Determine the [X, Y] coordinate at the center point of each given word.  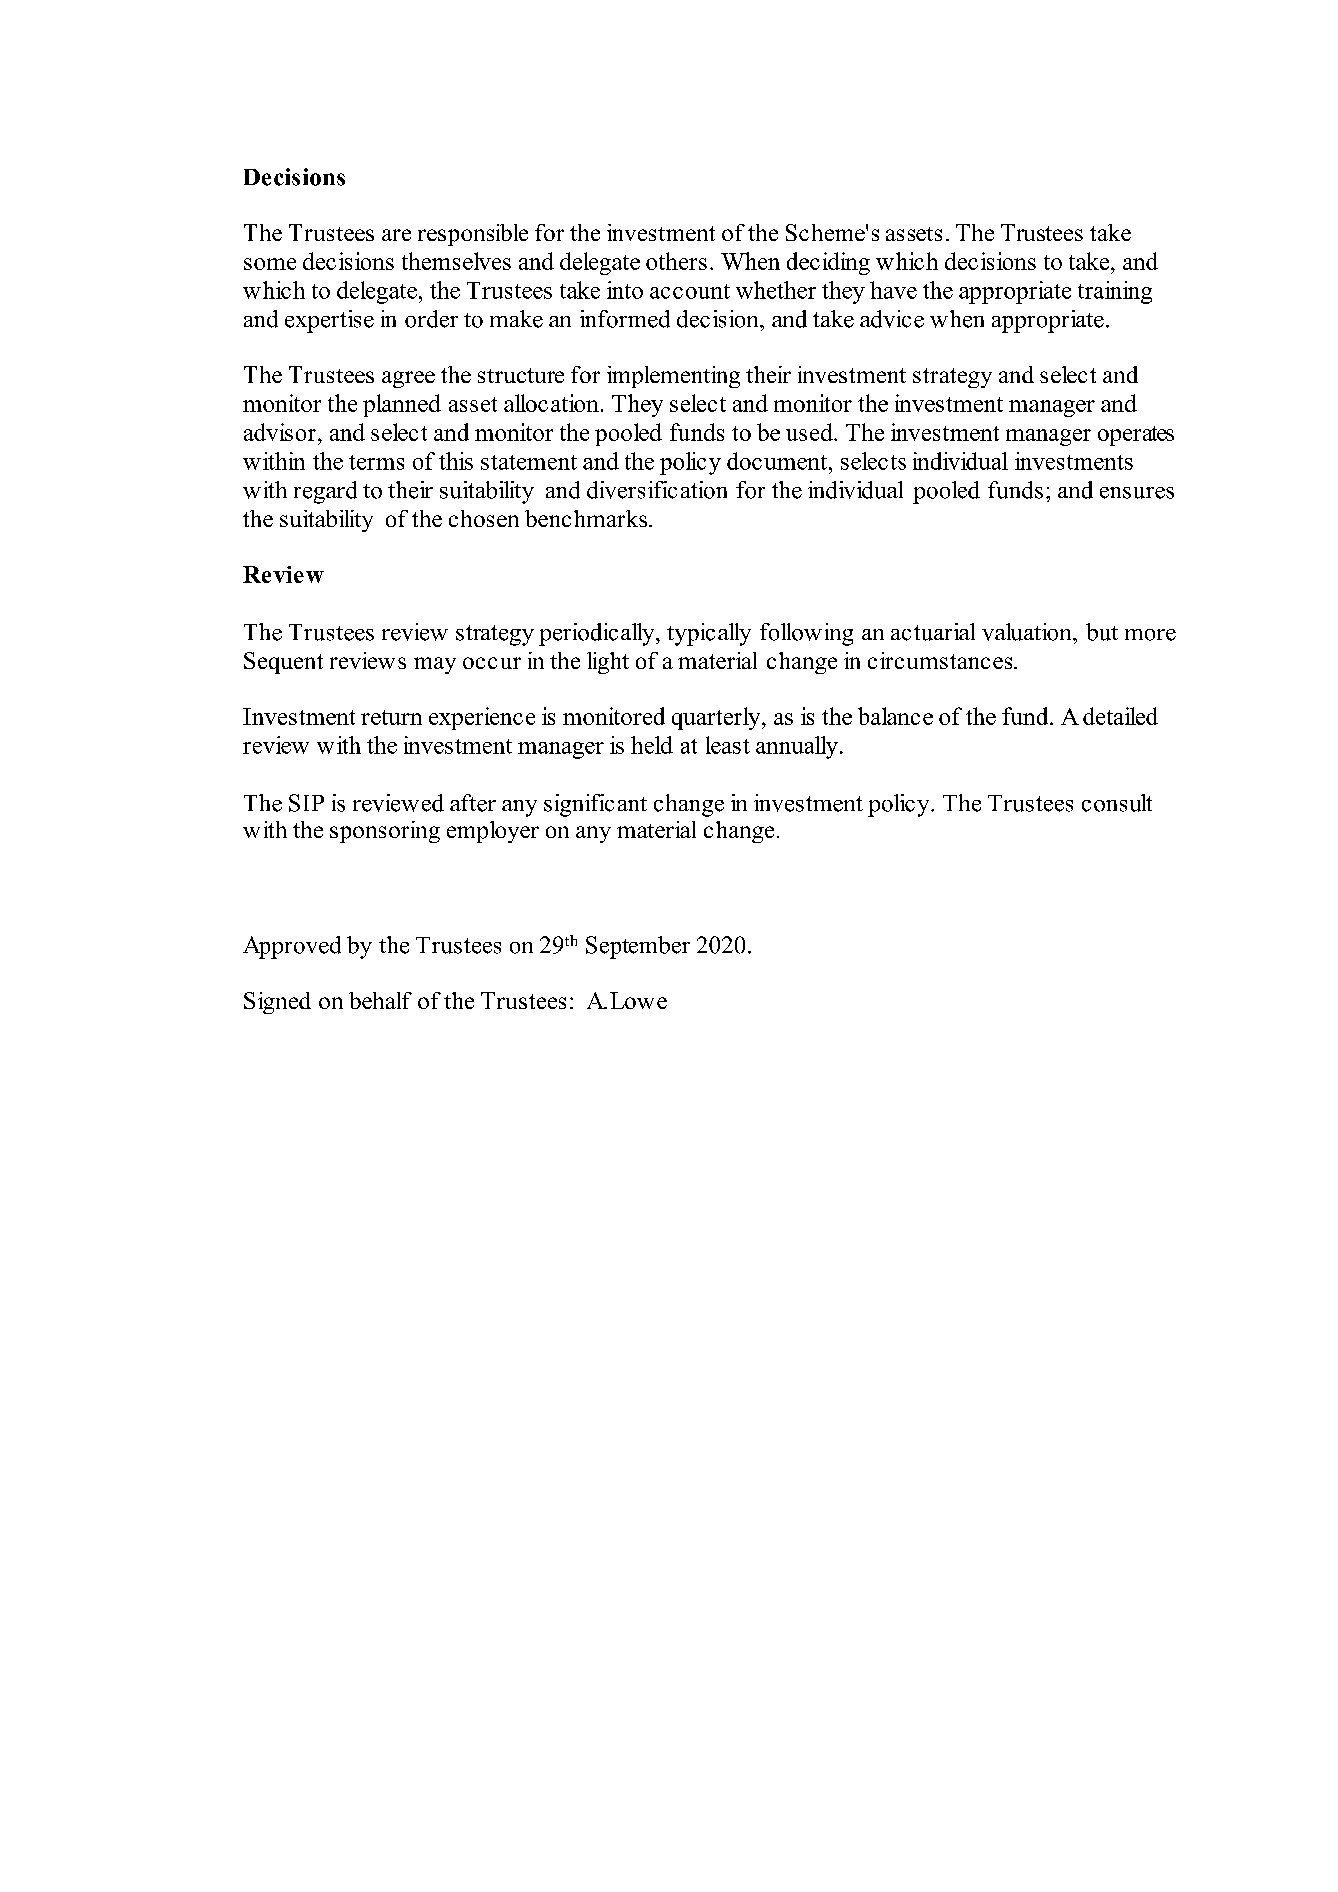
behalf [380, 1000]
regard [325, 492]
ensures [1137, 493]
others [676, 261]
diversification [657, 490]
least [728, 745]
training [1115, 292]
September [638, 947]
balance [895, 716]
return [391, 717]
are [396, 235]
